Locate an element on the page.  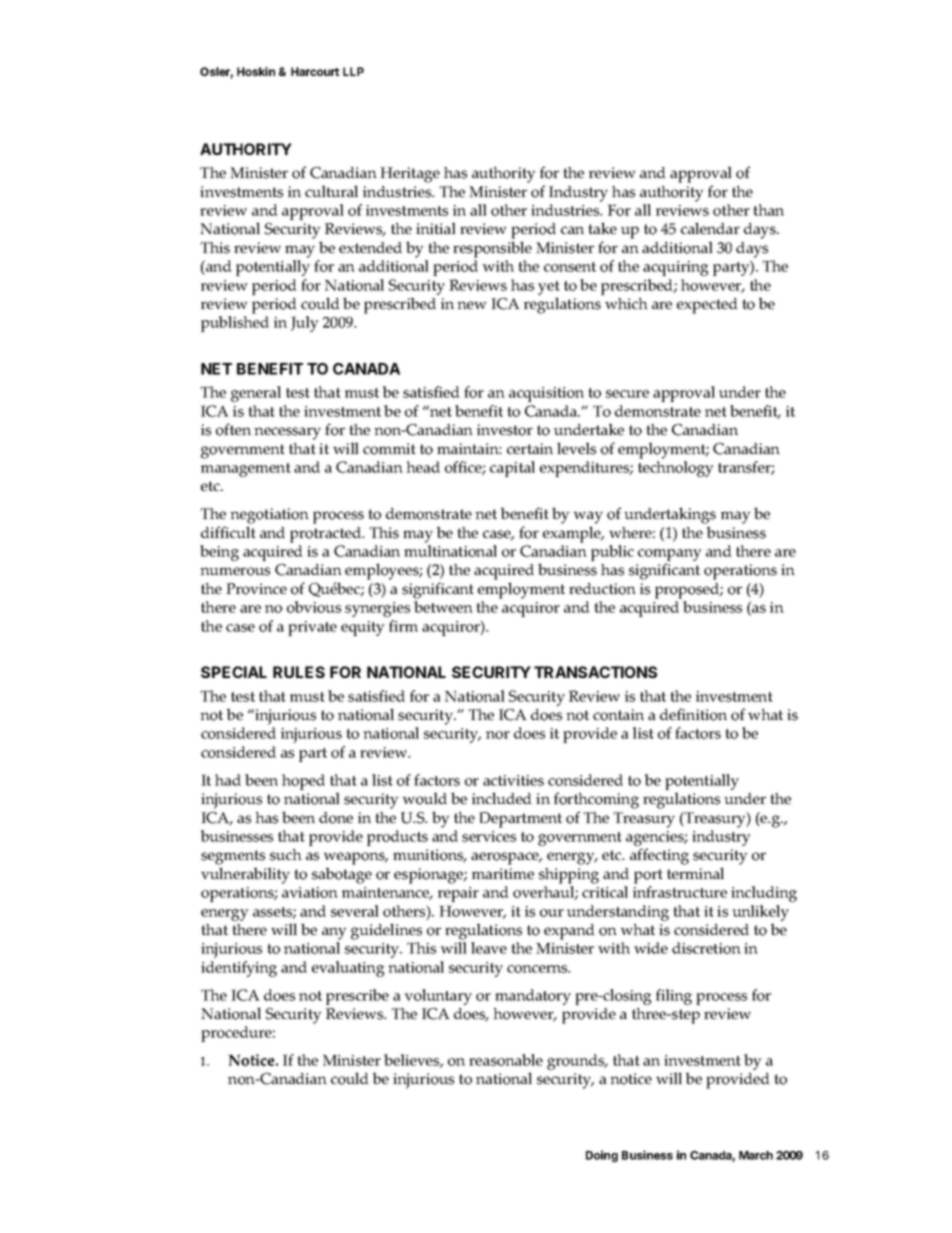
July is located at coordinates (305, 324).
